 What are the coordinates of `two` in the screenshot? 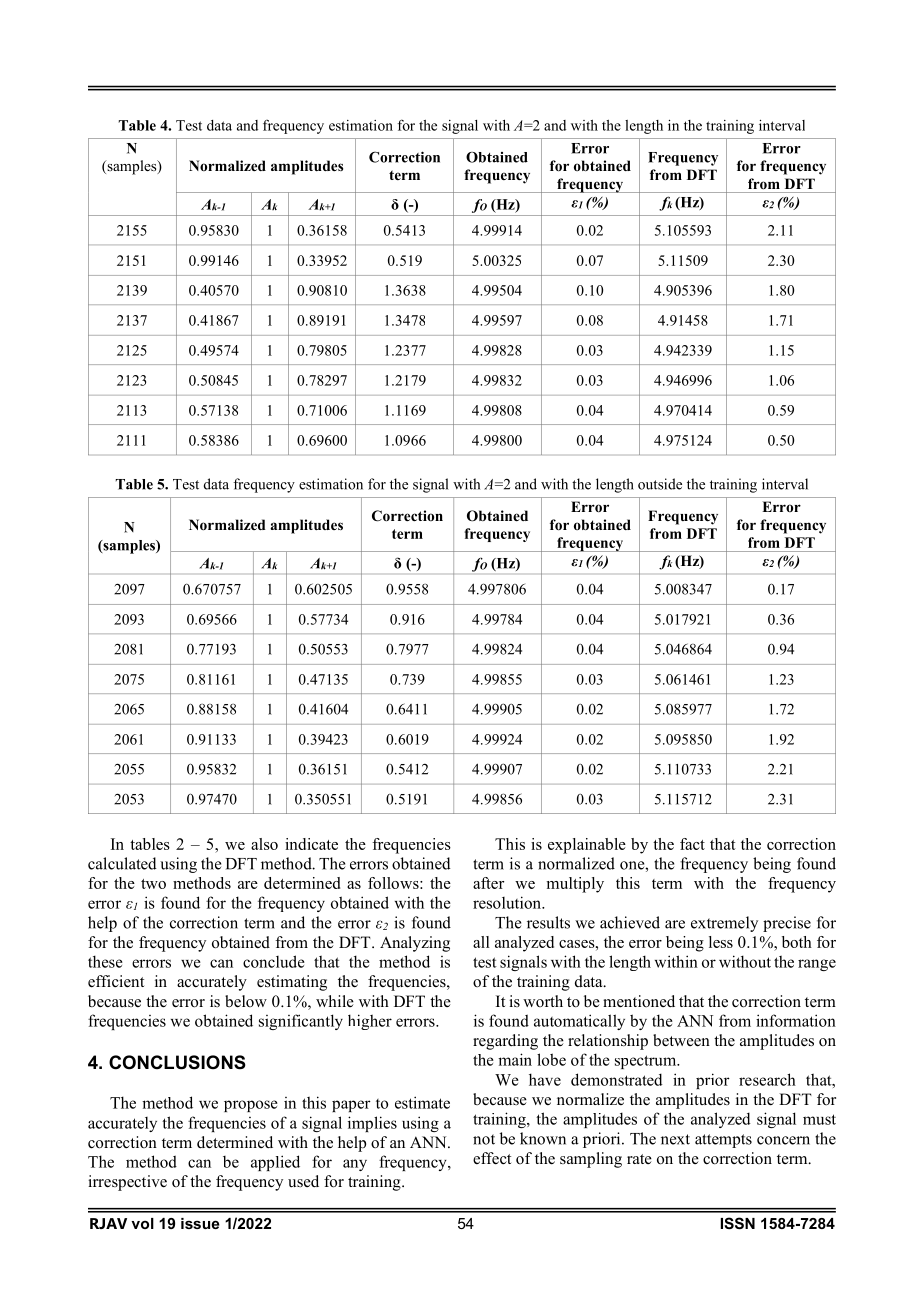 It's located at (153, 884).
